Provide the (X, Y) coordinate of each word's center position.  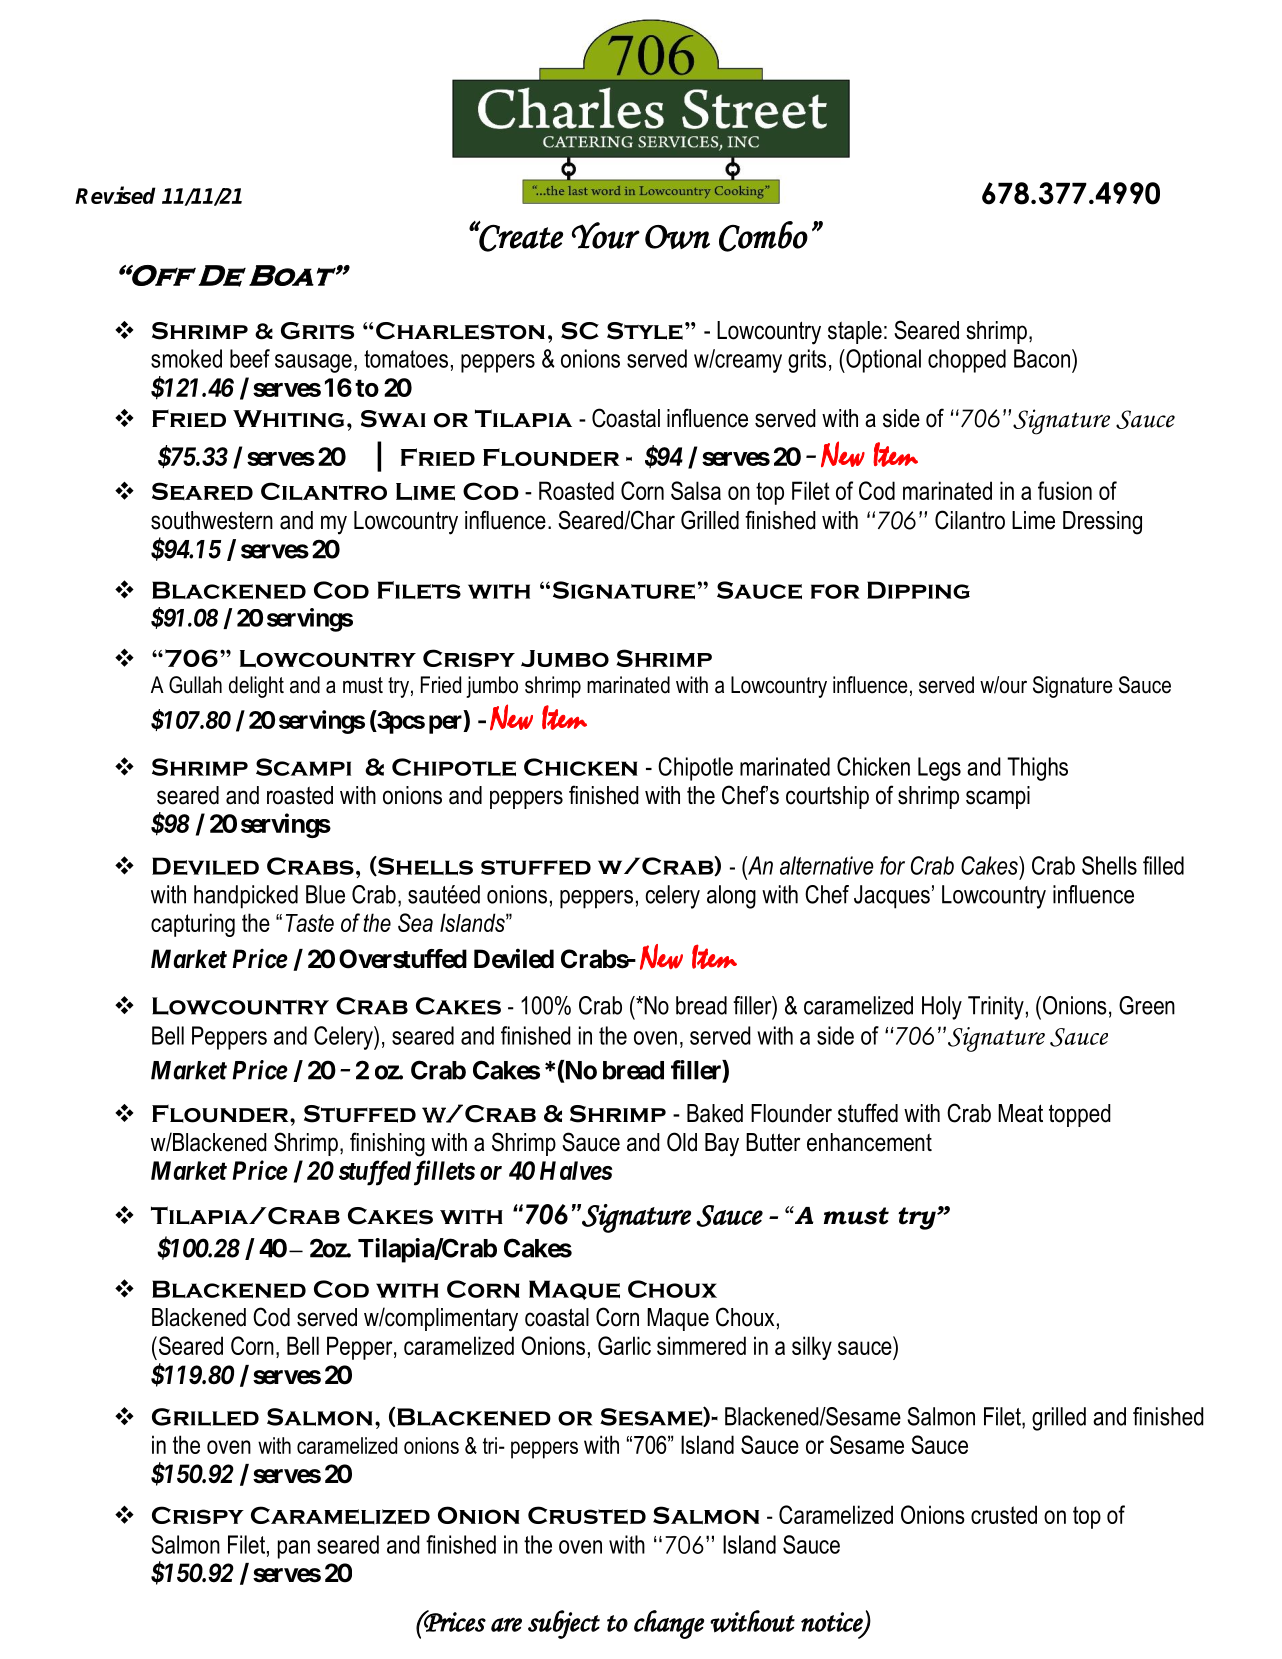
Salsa (696, 490)
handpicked (246, 897)
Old (682, 1142)
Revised (115, 195)
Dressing (1102, 523)
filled (1163, 865)
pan (294, 1549)
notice (833, 1623)
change (669, 1624)
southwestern (212, 520)
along (731, 897)
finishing (387, 1144)
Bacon (1043, 358)
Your (606, 235)
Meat (1020, 1113)
